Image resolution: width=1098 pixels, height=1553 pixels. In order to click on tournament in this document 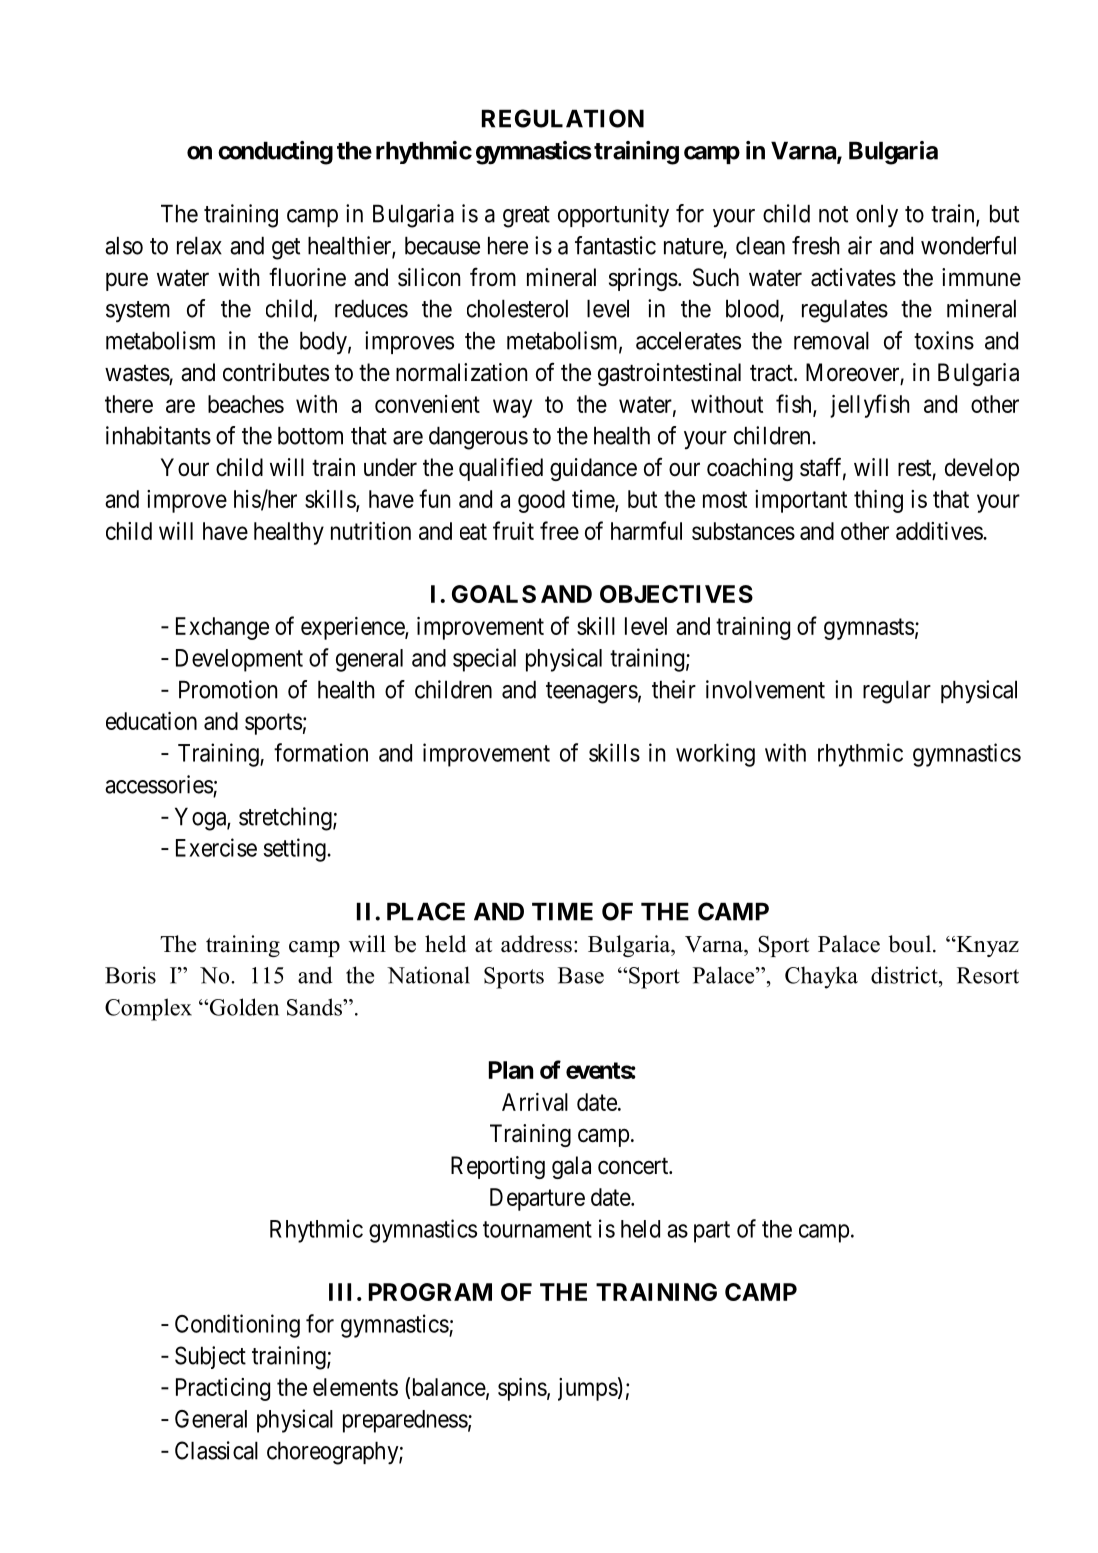, I will do `click(537, 1229)`.
